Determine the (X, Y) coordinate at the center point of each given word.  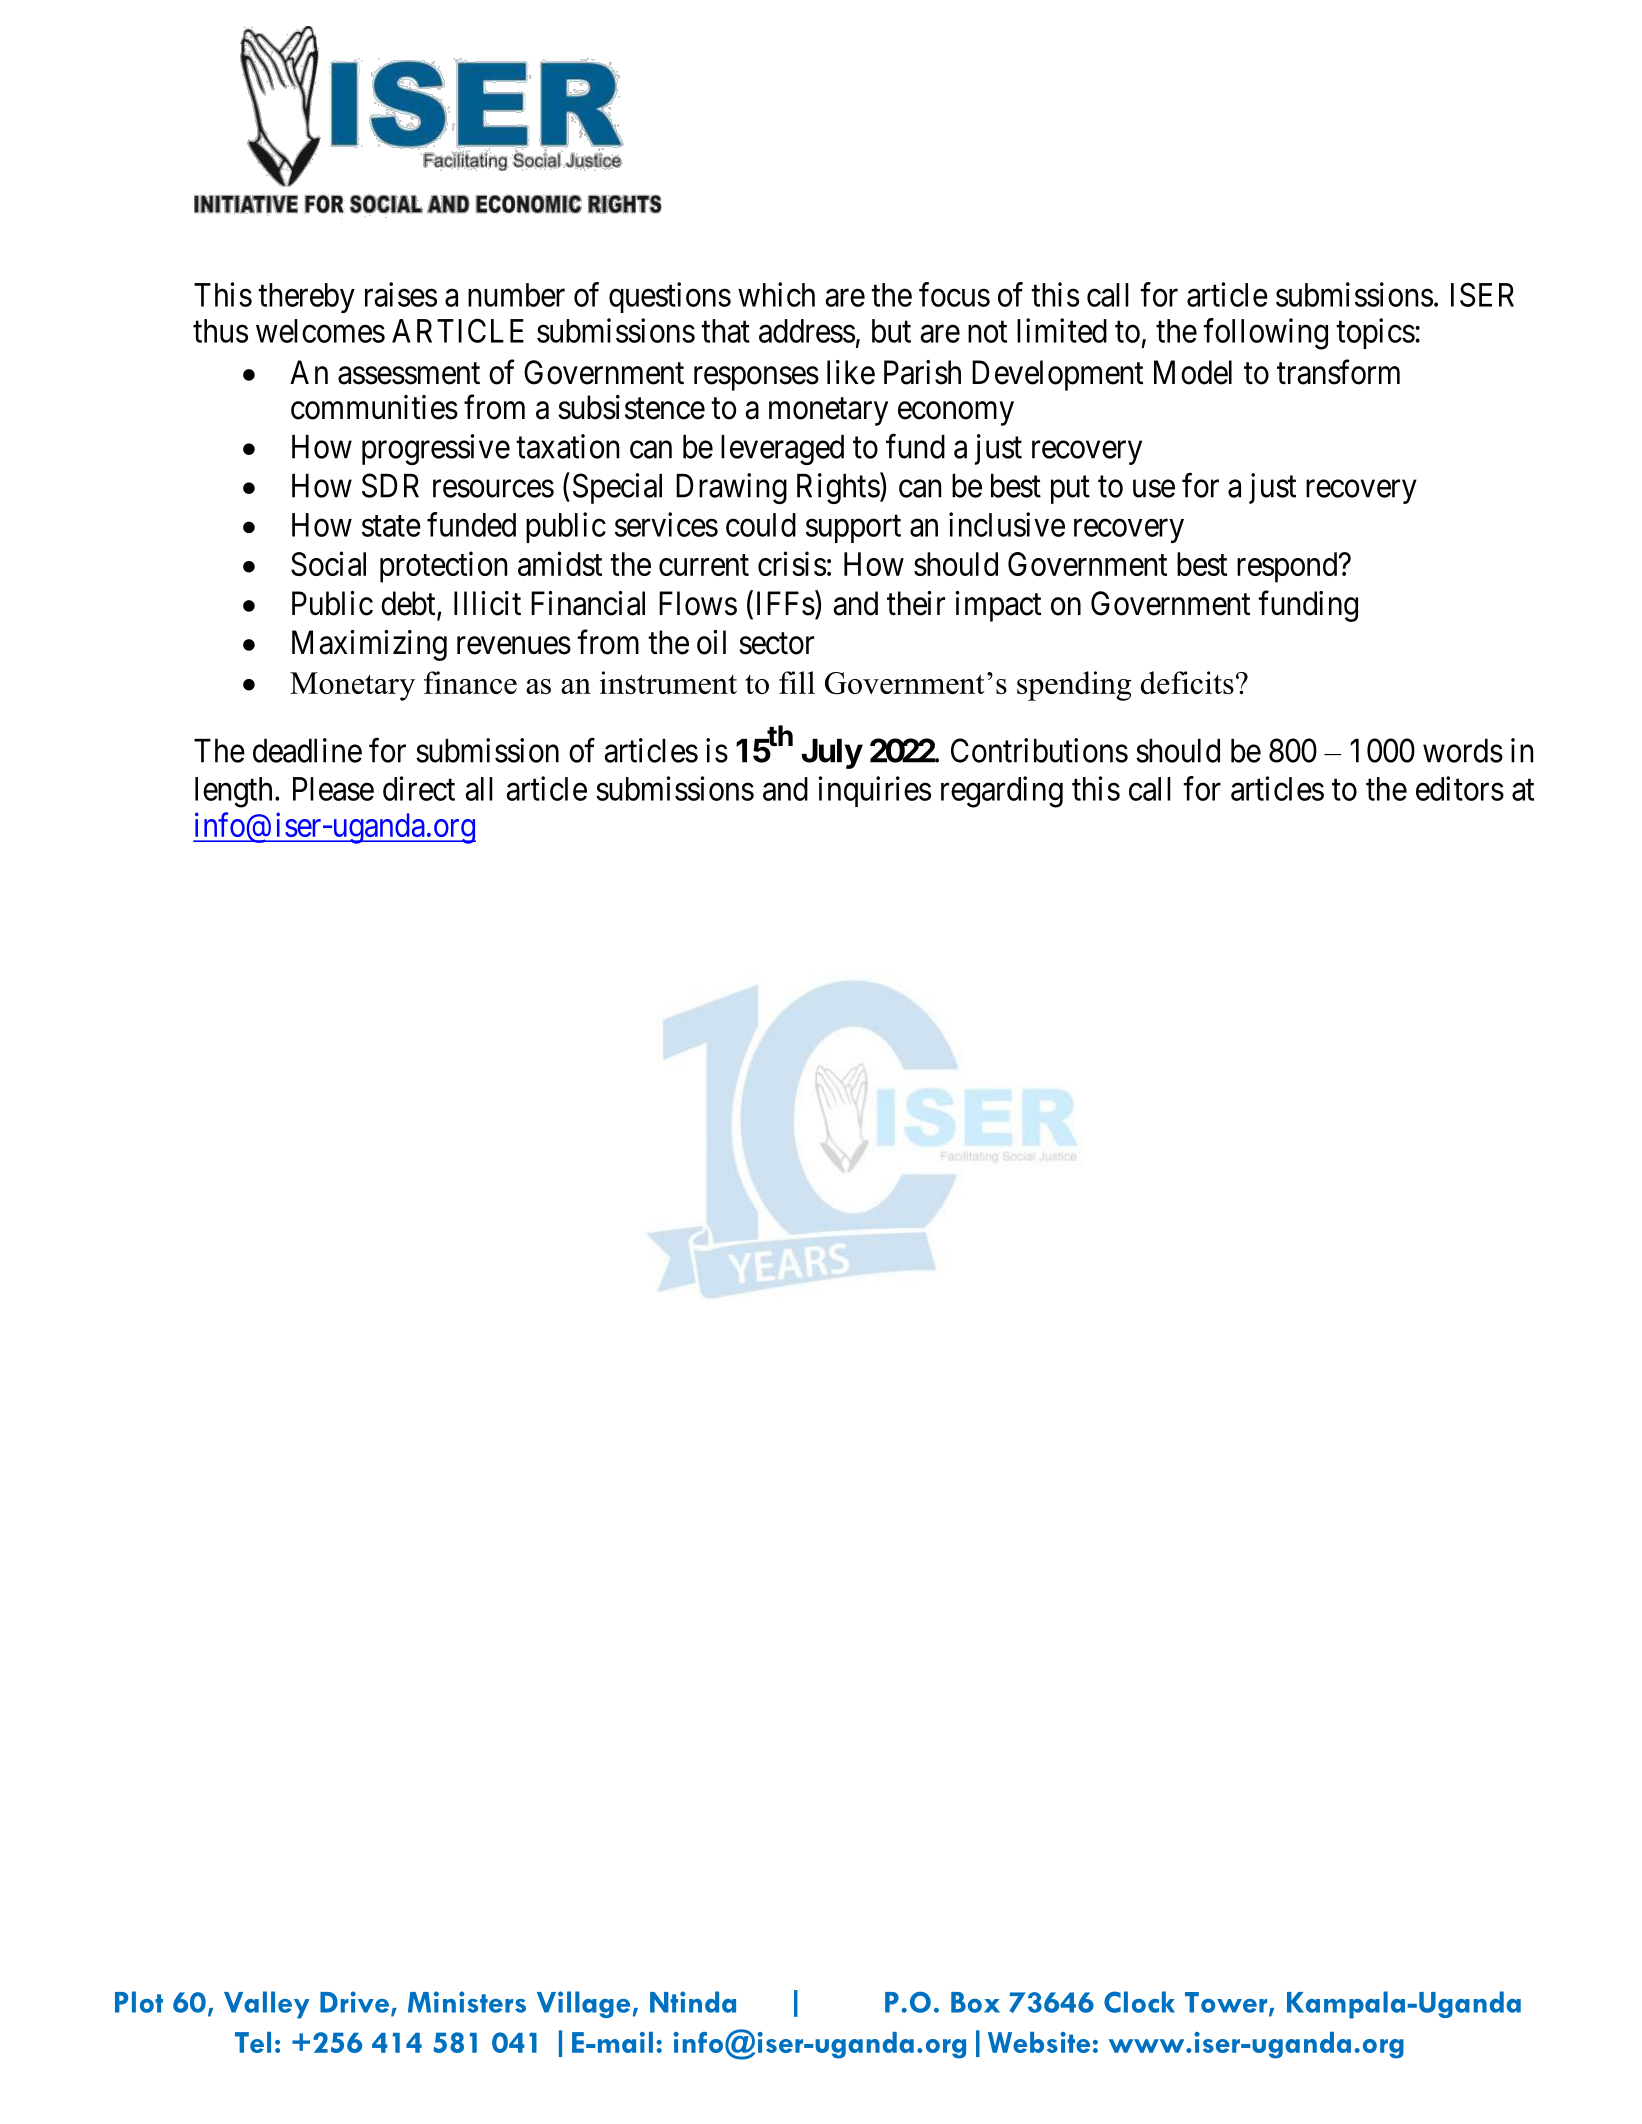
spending (1074, 686)
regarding (1002, 792)
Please (333, 789)
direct (419, 788)
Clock (1139, 2002)
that (725, 331)
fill (797, 682)
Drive (354, 2002)
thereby (306, 298)
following (1265, 334)
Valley (267, 2005)
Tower (1227, 2003)
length (233, 792)
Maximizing (369, 645)
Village (583, 2004)
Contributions (1039, 750)
